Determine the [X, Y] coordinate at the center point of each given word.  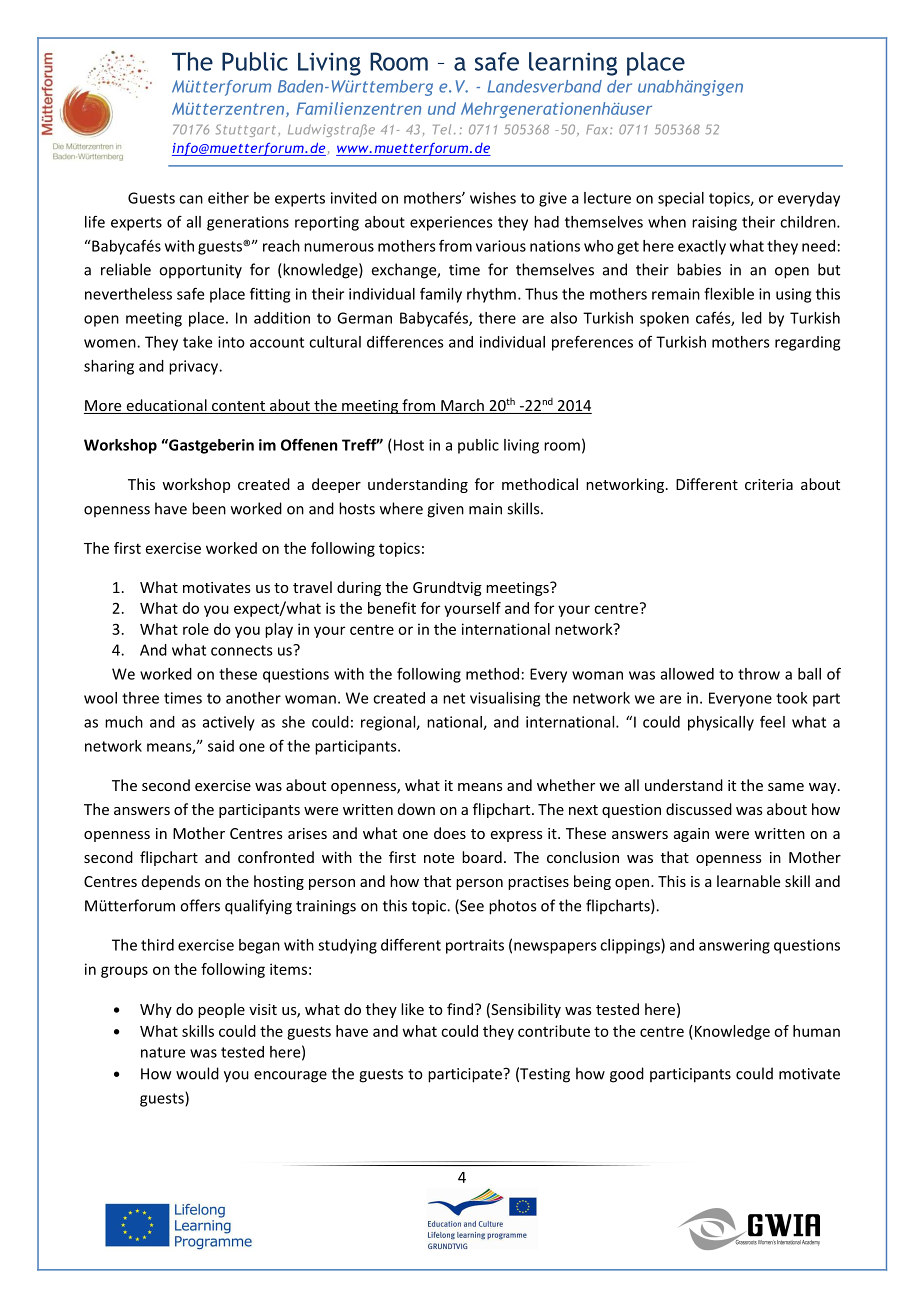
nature [163, 1052]
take [197, 342]
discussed [699, 809]
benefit [392, 608]
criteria [769, 484]
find [460, 1009]
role [196, 629]
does [450, 833]
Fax [598, 130]
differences [405, 341]
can [191, 199]
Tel [442, 129]
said [221, 746]
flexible [729, 293]
